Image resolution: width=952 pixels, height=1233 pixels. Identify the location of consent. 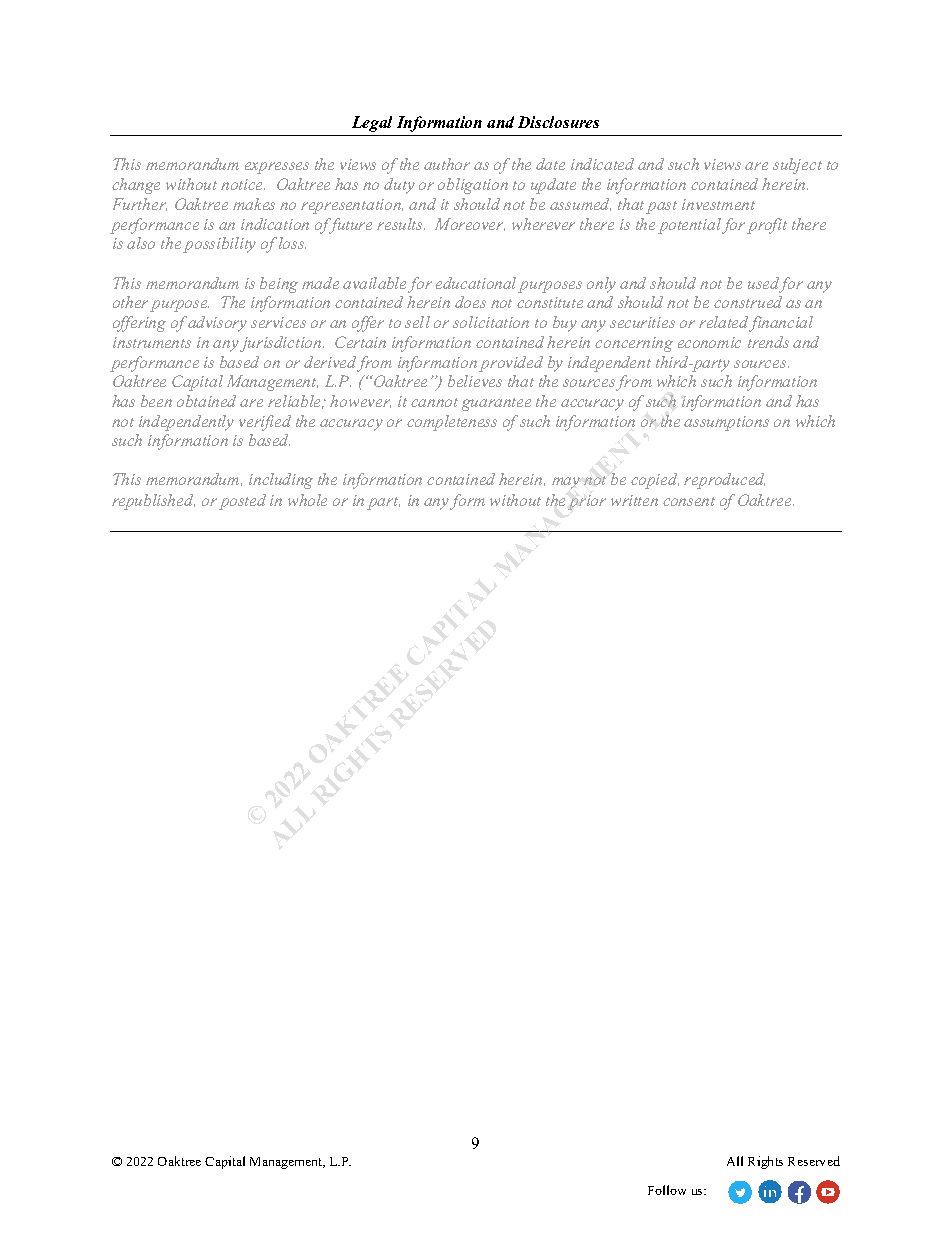
(689, 501).
